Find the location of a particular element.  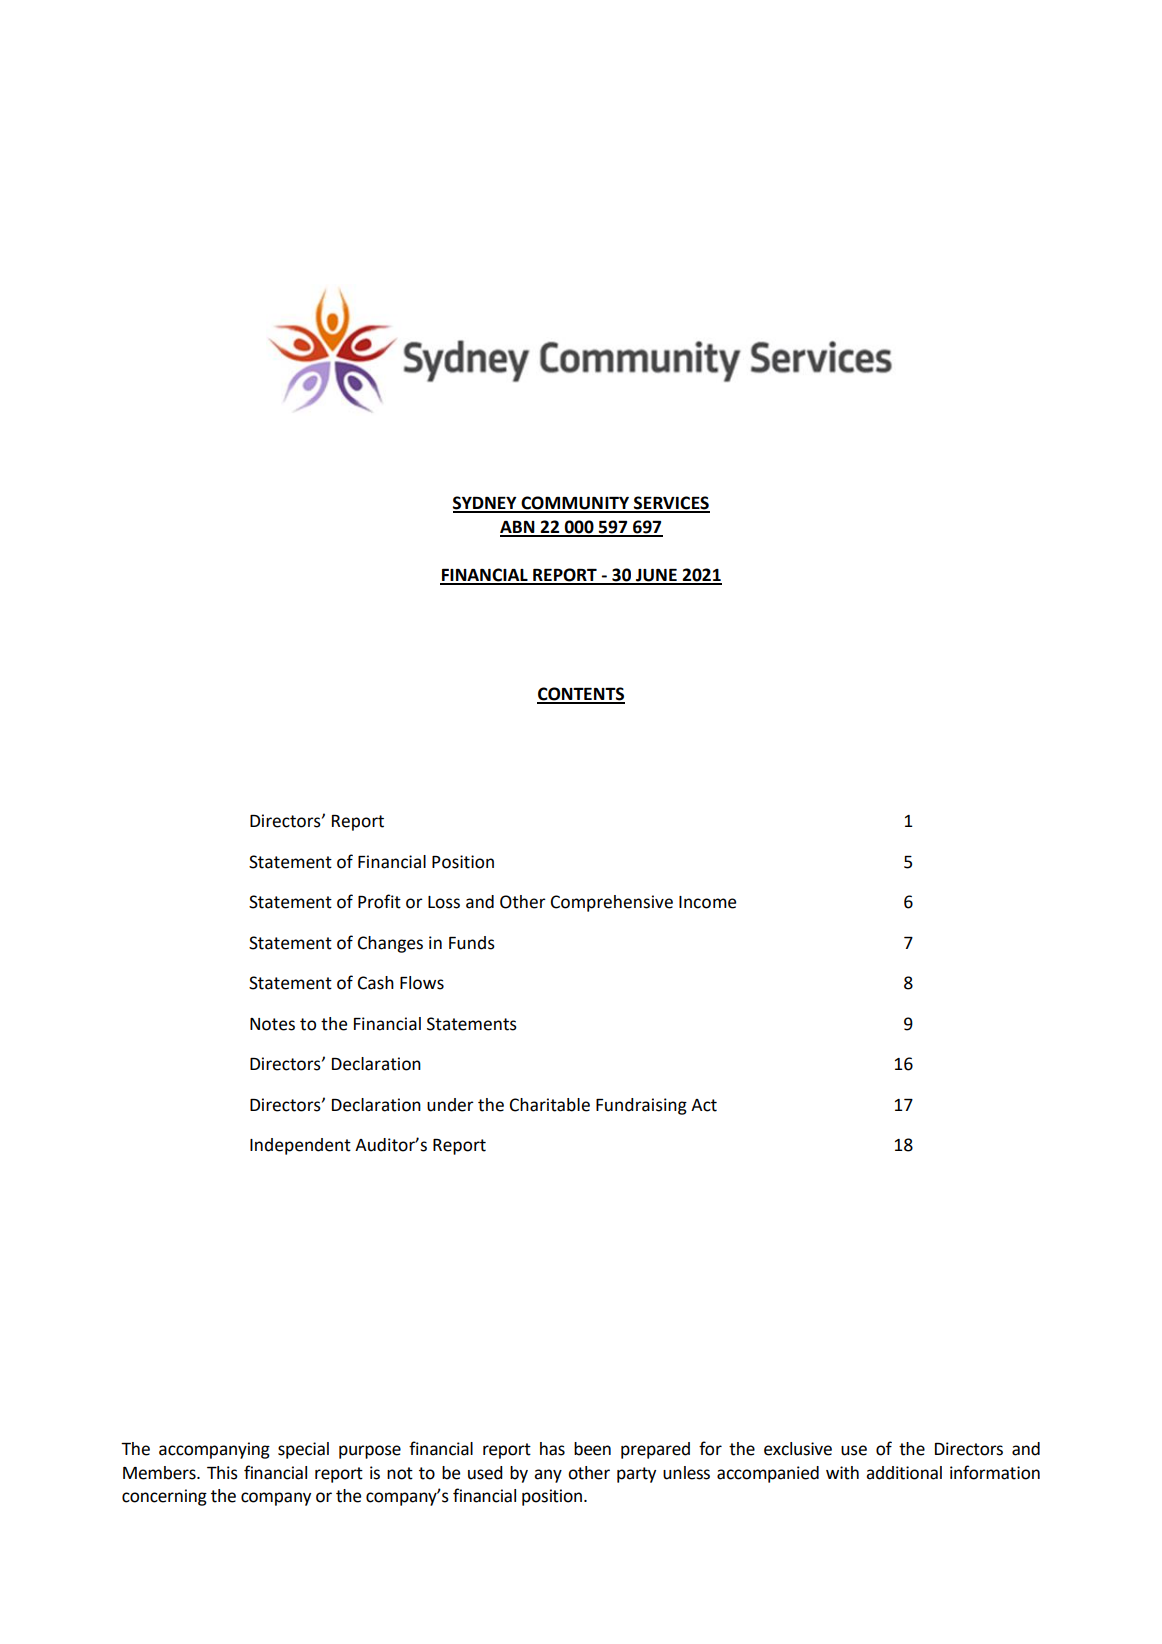

Income is located at coordinates (707, 902).
